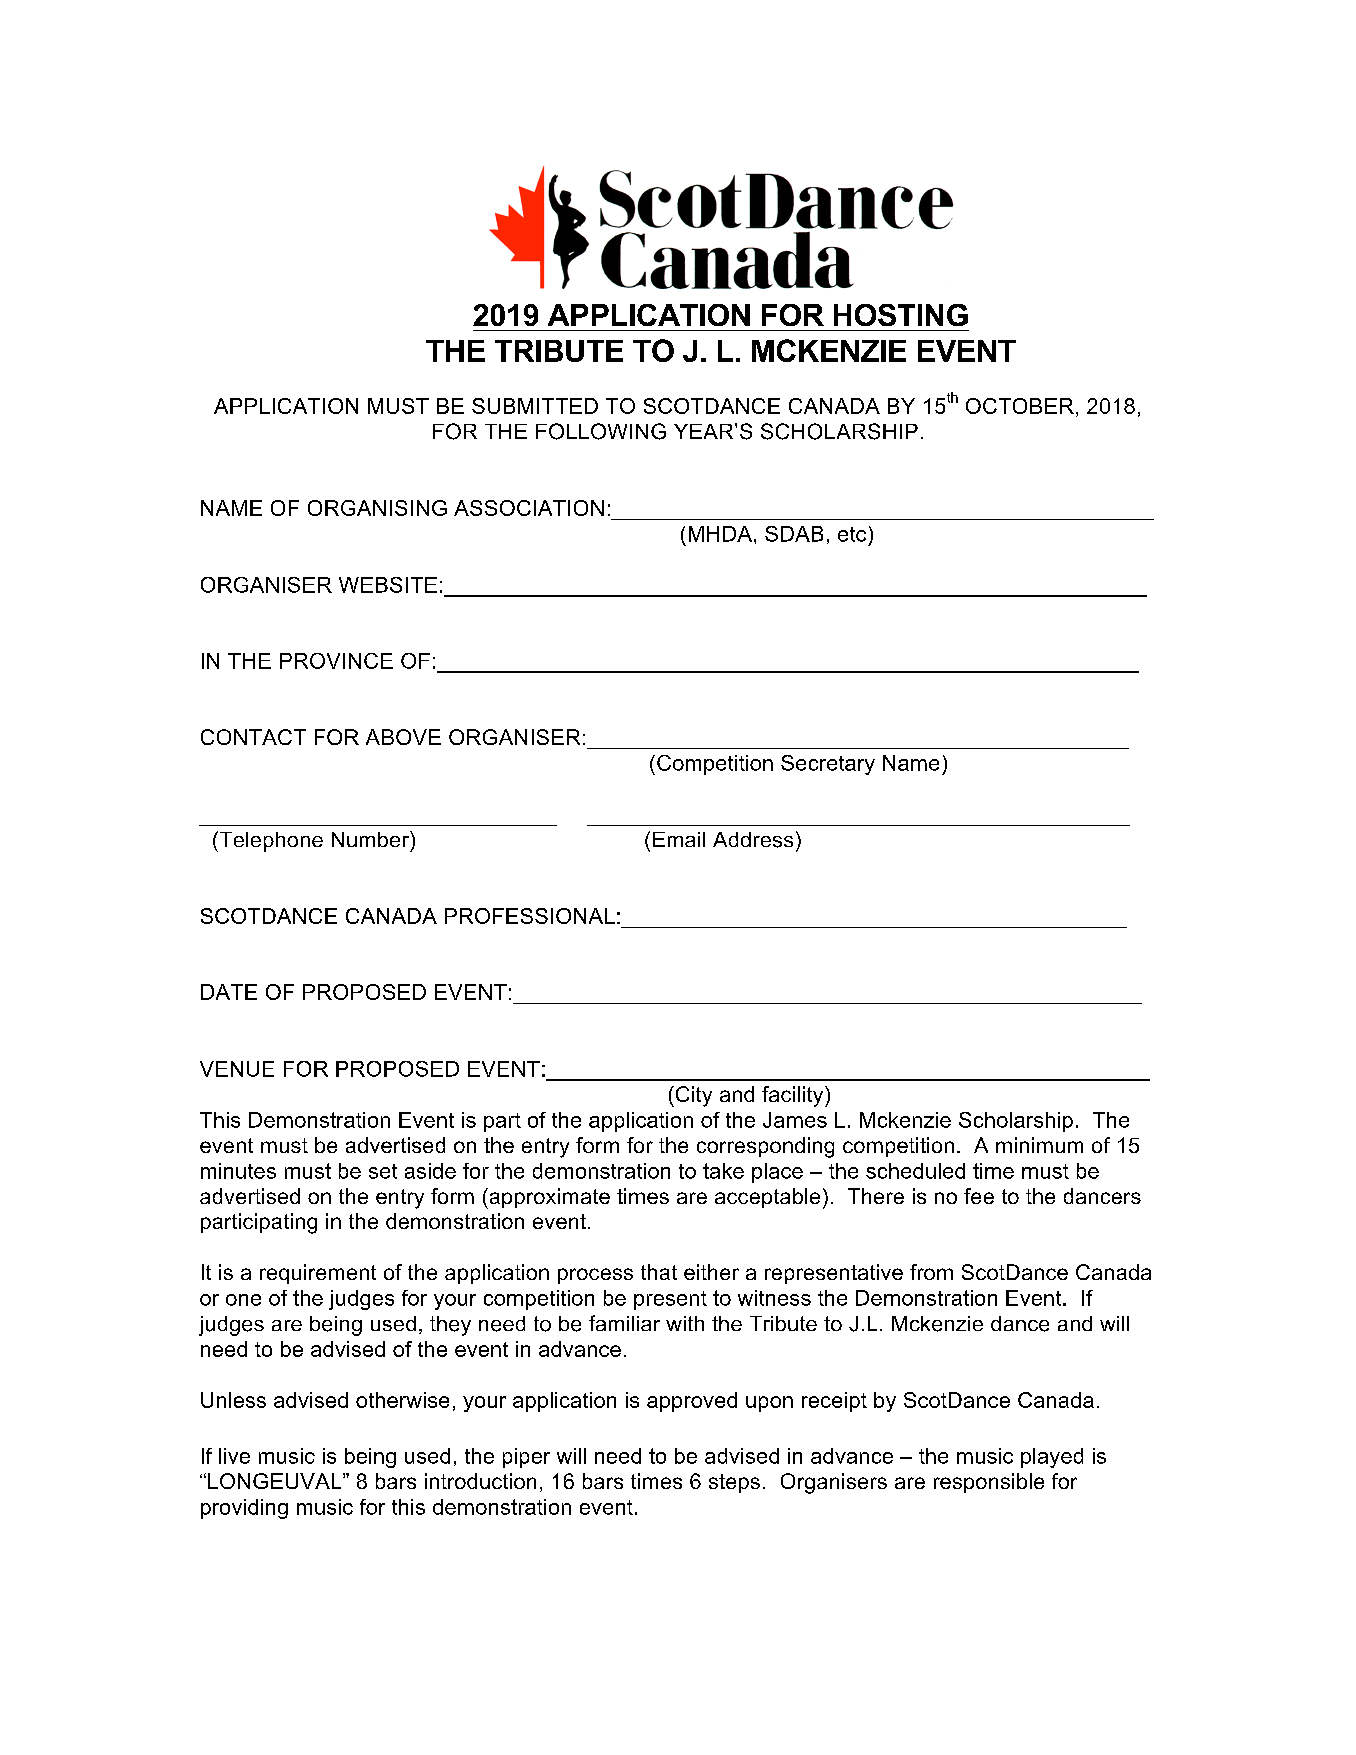 The width and height of the document is (1356, 1755). Describe the element at coordinates (828, 765) in the document. I see `Secretary` at that location.
